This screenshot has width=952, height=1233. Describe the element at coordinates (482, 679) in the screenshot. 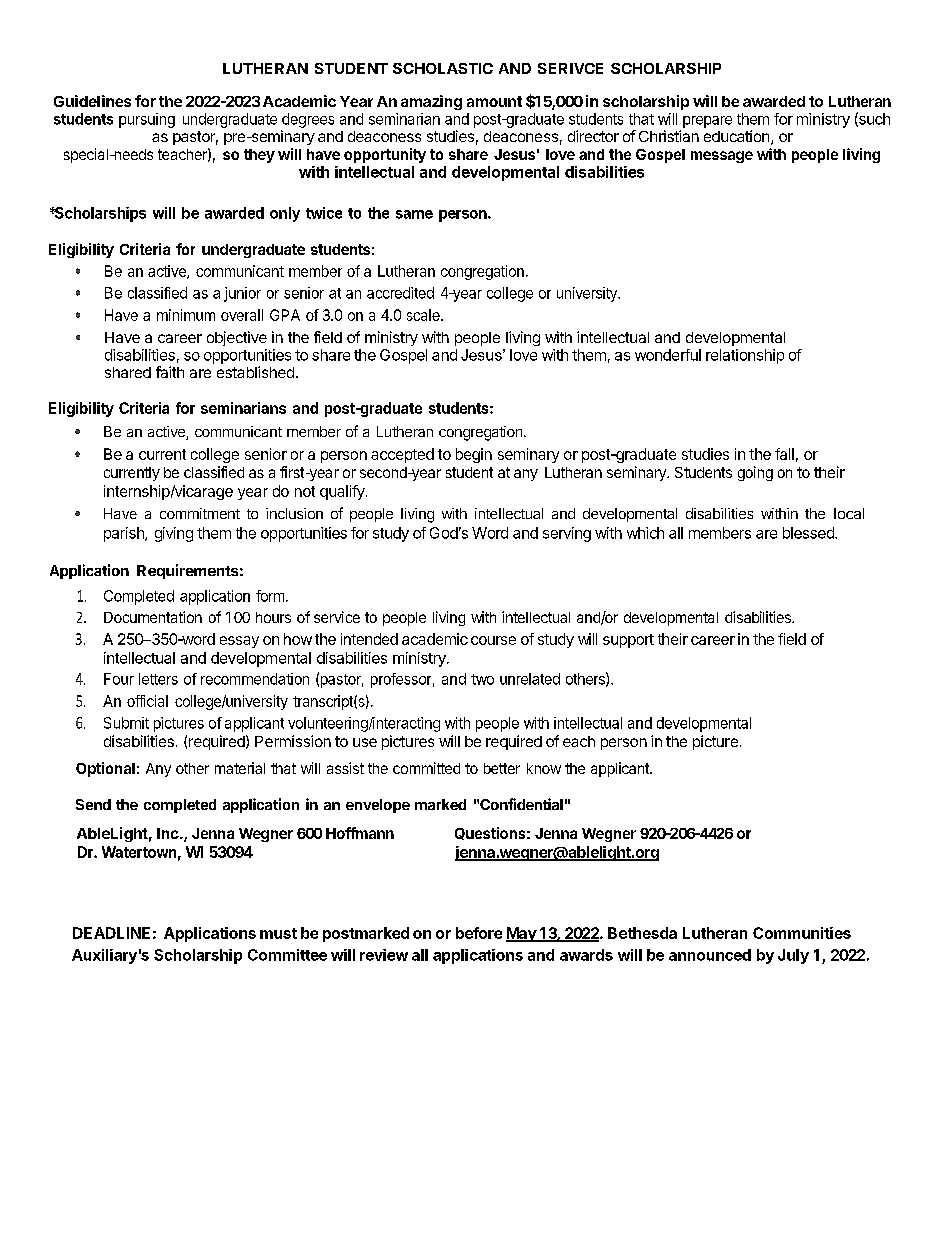

I see `two` at that location.
